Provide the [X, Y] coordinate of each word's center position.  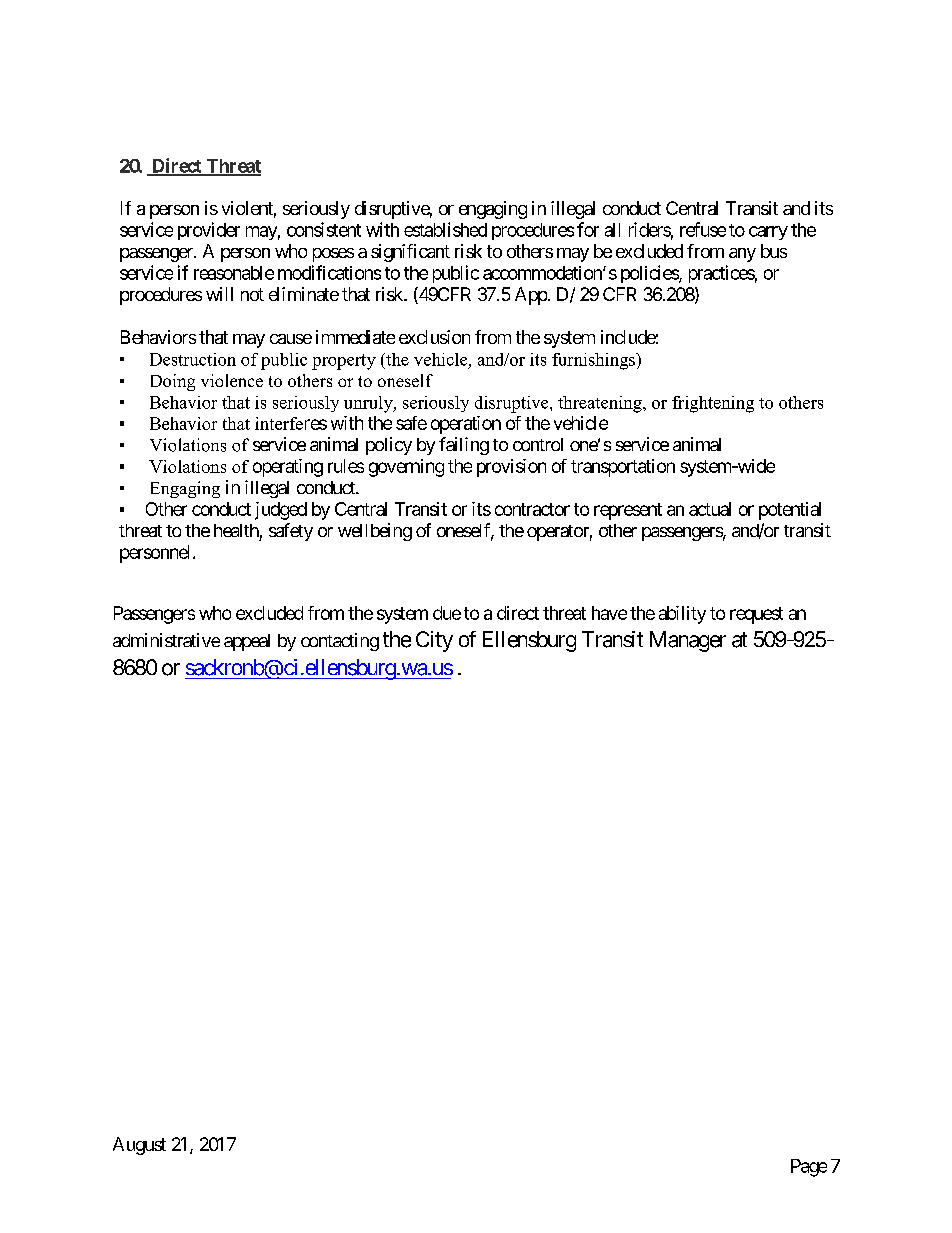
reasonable [234, 273]
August [139, 1146]
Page [809, 1168]
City [434, 641]
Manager [688, 641]
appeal [247, 642]
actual [710, 509]
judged [281, 511]
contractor [532, 509]
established [445, 229]
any [742, 255]
